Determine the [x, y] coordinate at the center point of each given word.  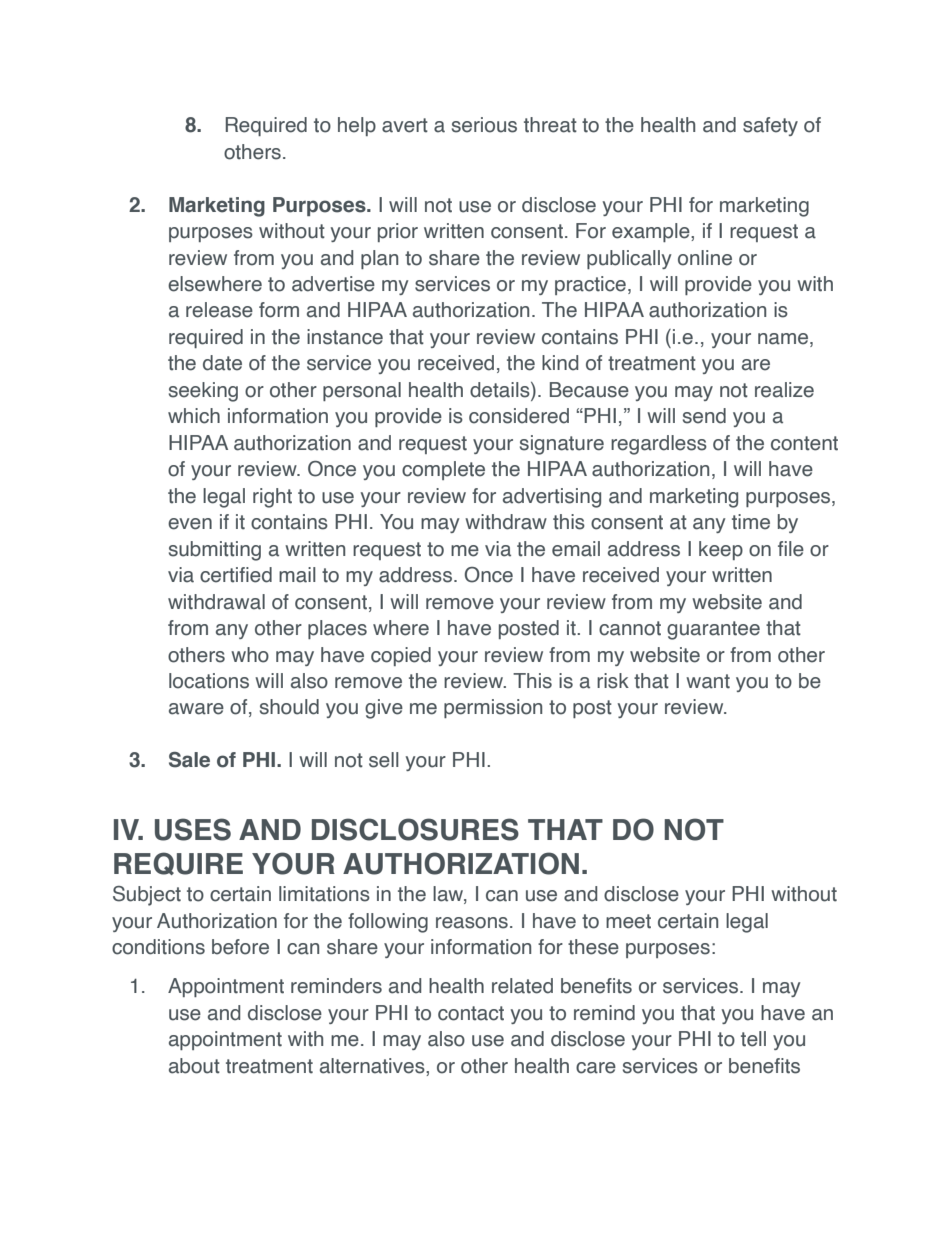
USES [193, 829]
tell [753, 1039]
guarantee [713, 630]
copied [401, 656]
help [357, 126]
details [501, 391]
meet [628, 921]
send [704, 416]
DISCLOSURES [415, 829]
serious [484, 125]
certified [236, 575]
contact [471, 1013]
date [222, 363]
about [194, 1066]
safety [770, 126]
